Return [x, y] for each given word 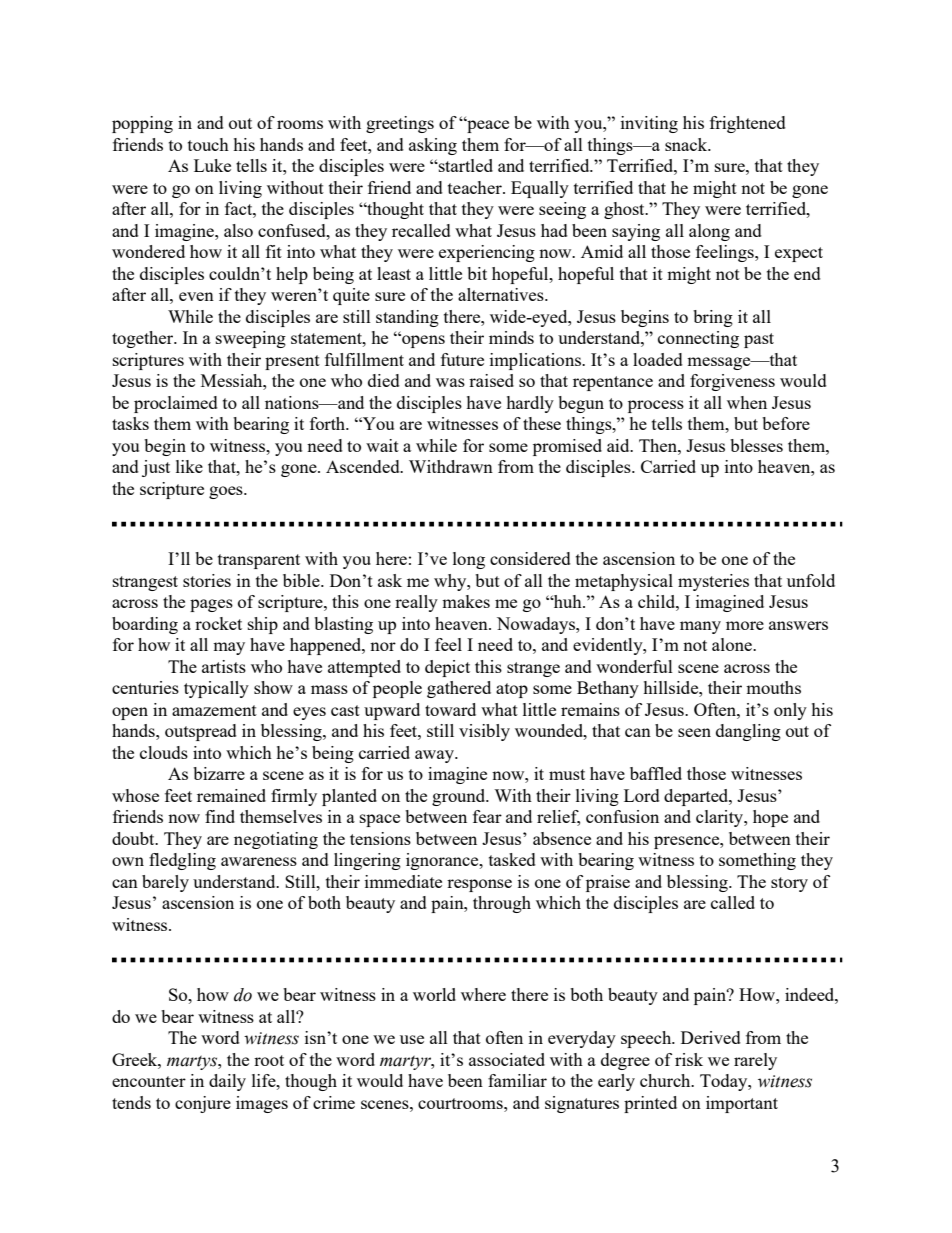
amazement [214, 710]
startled [465, 165]
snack [687, 144]
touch [208, 144]
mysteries [713, 582]
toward [450, 709]
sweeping [251, 339]
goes [227, 492]
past [759, 340]
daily [227, 1082]
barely [165, 883]
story [789, 884]
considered [530, 558]
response [479, 885]
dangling [748, 732]
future [462, 359]
